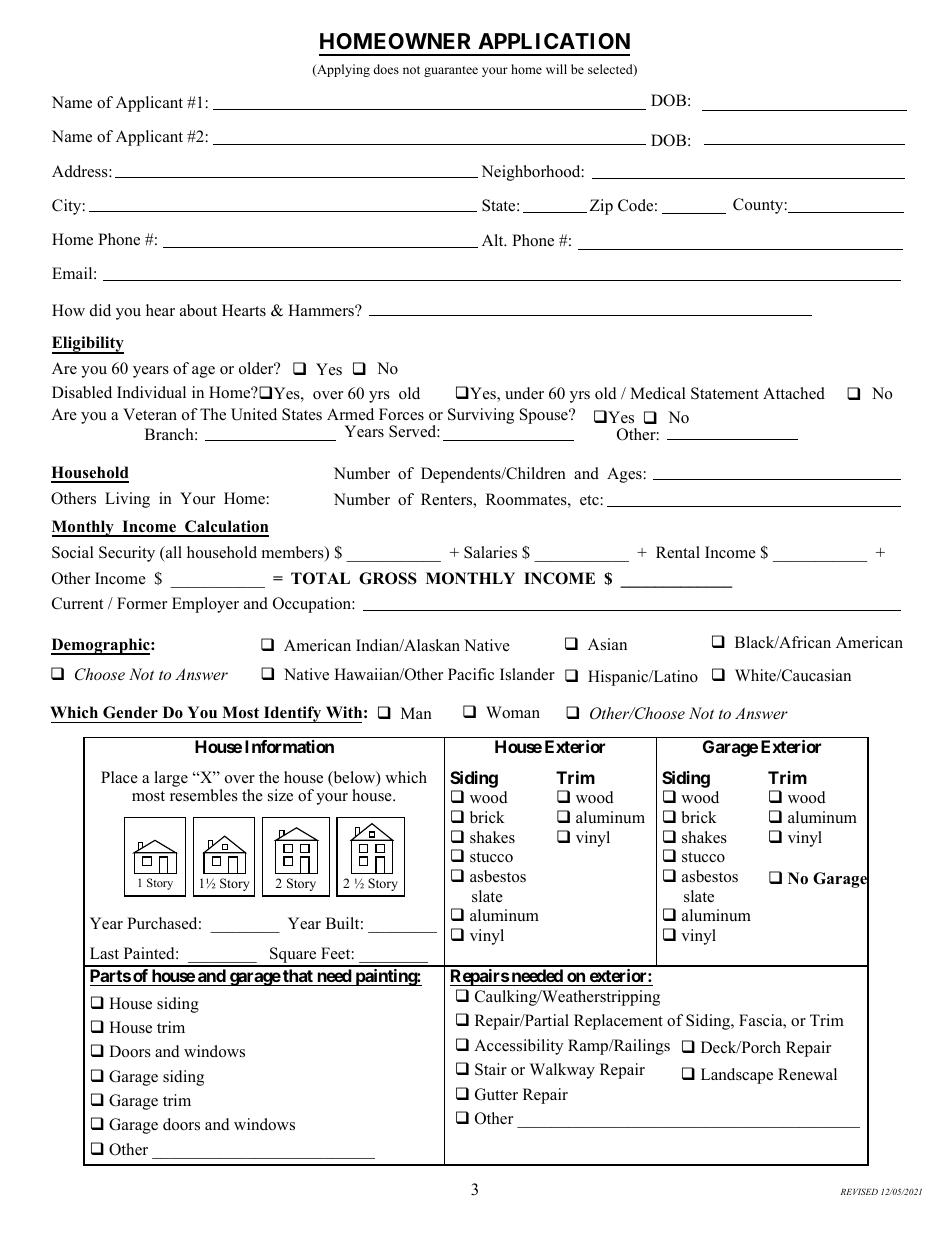  Describe the element at coordinates (513, 712) in the screenshot. I see `Woman` at that location.
